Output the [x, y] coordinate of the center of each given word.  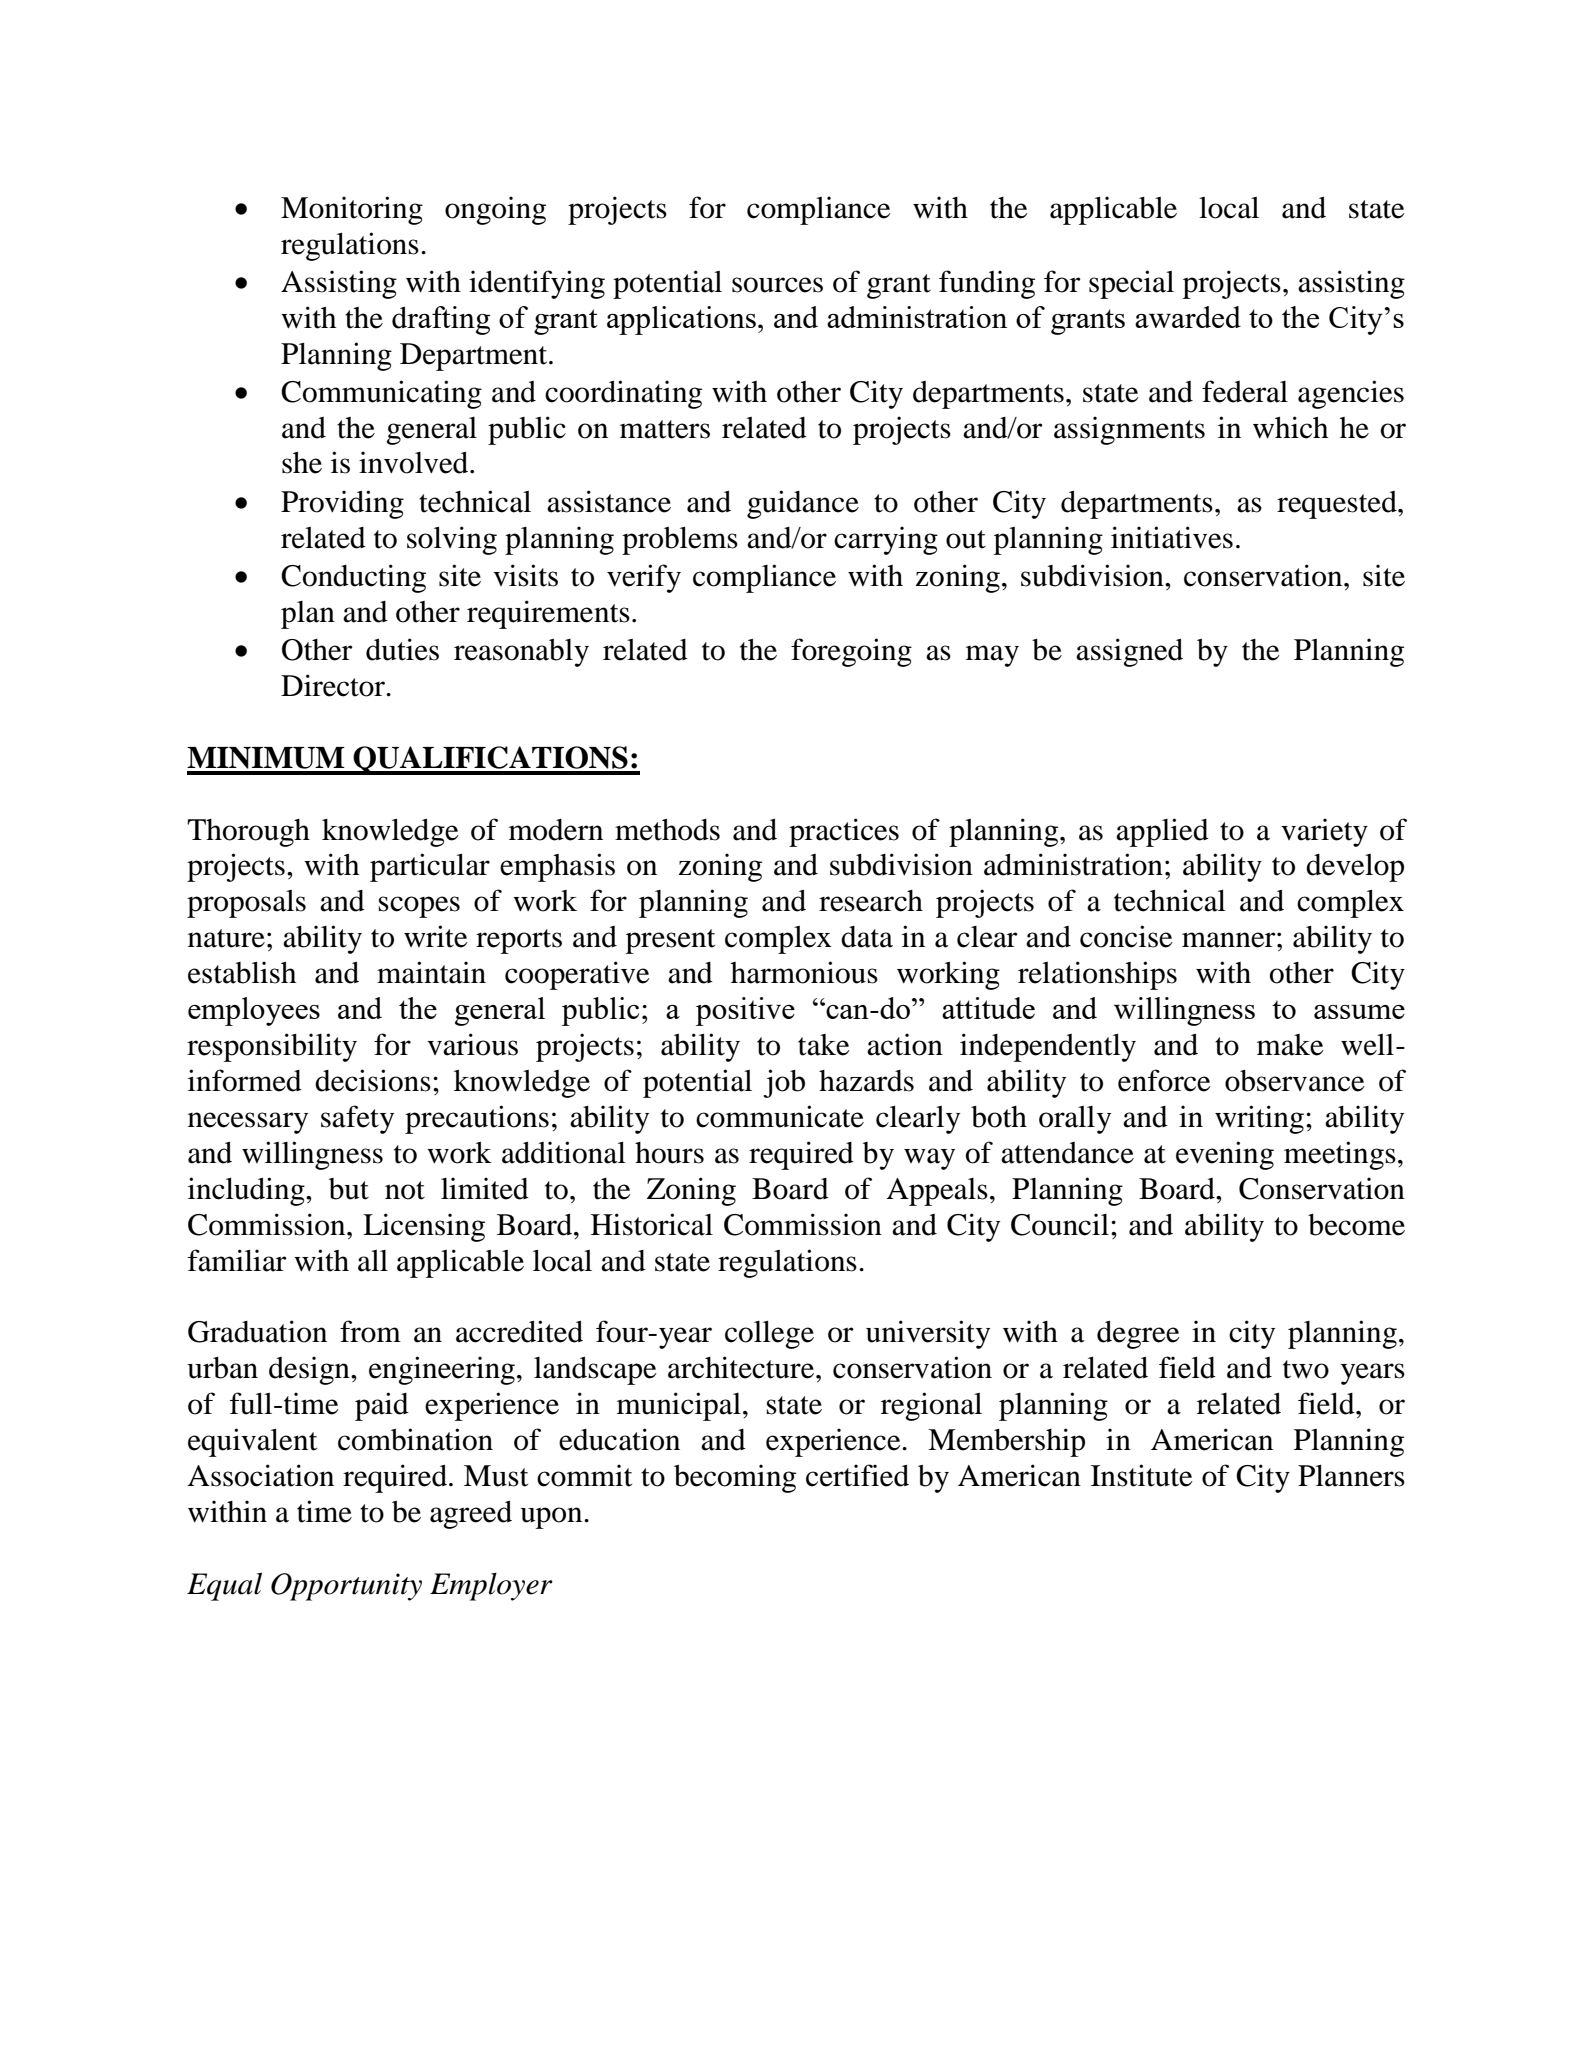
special [1131, 284]
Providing [342, 504]
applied [1162, 832]
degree [1138, 1334]
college [769, 1335]
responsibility [272, 1047]
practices [844, 832]
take [824, 1045]
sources [777, 285]
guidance [803, 504]
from [370, 1331]
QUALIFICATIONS [490, 760]
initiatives [1172, 537]
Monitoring [352, 210]
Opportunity [346, 1587]
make [1290, 1045]
